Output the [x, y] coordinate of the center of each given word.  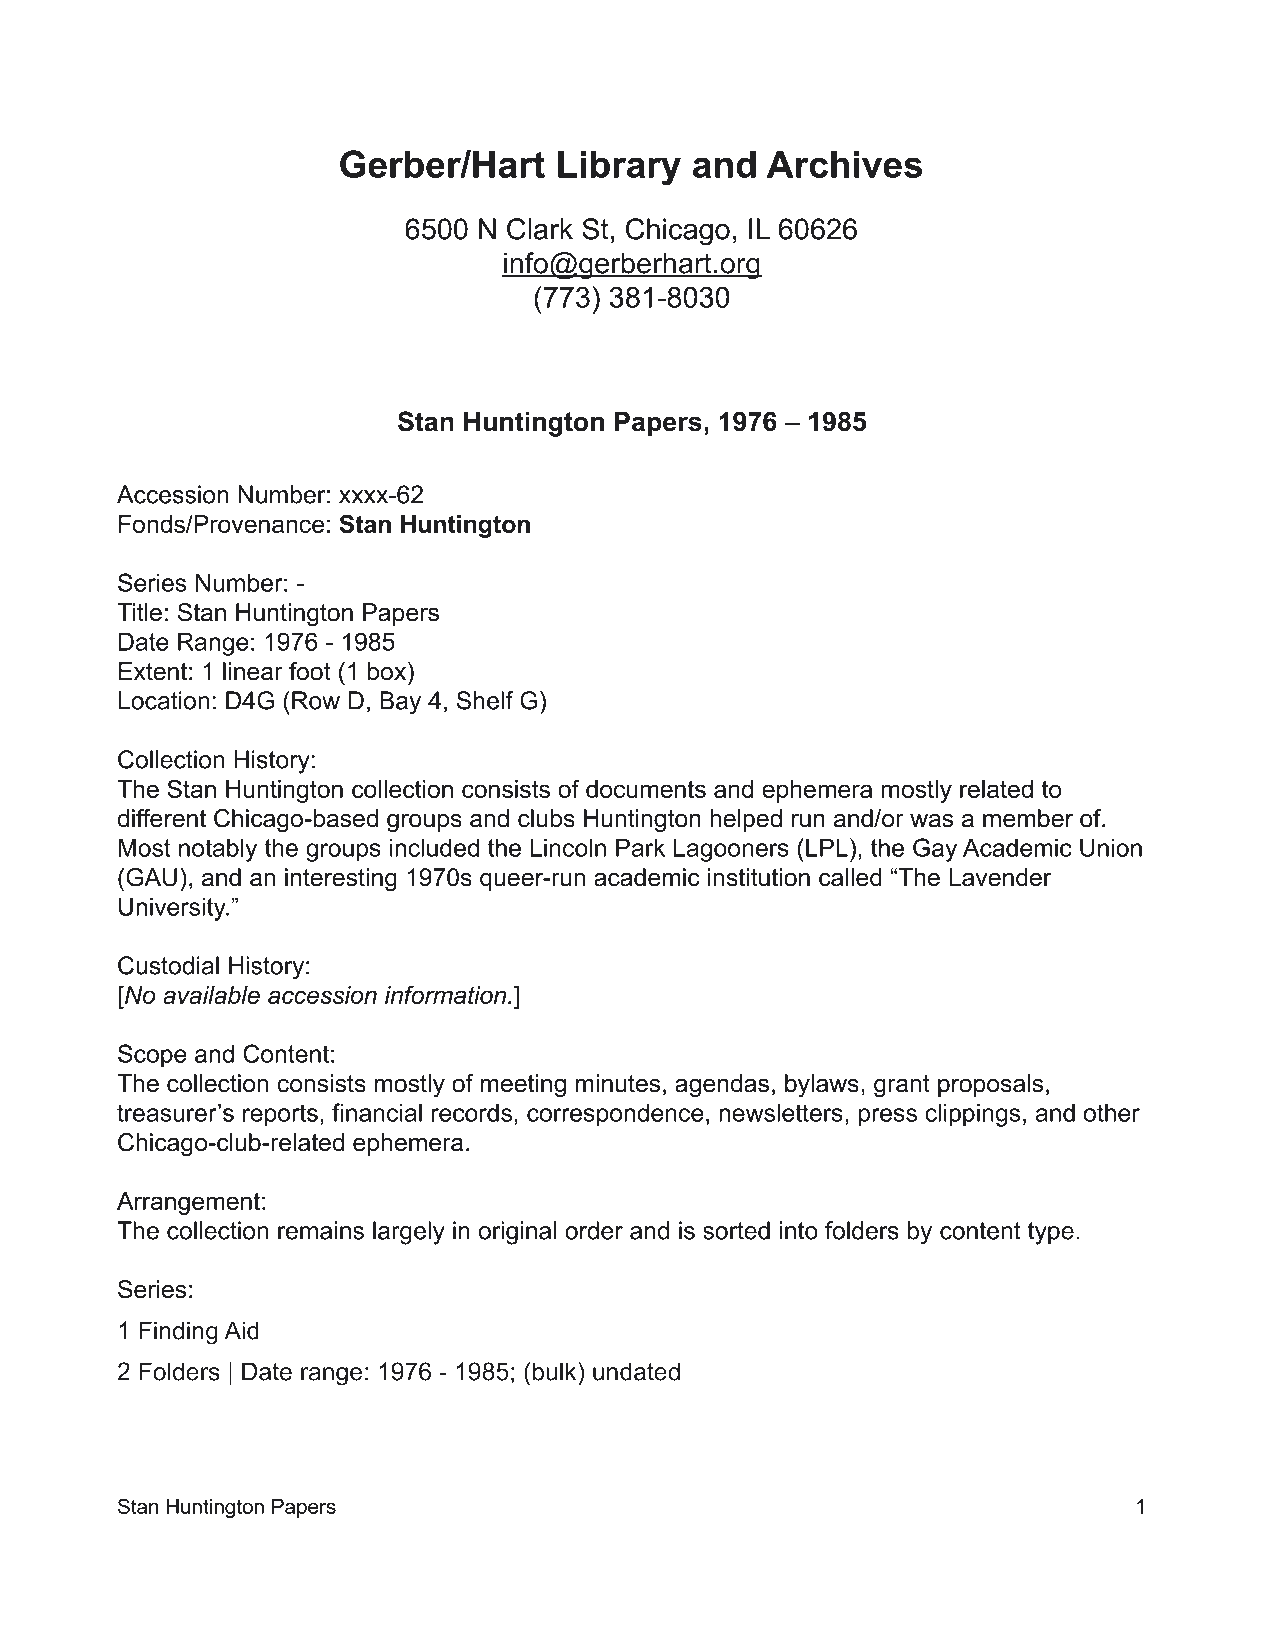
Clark [540, 229]
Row [316, 700]
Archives [844, 164]
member [1028, 818]
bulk [556, 1371]
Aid [241, 1330]
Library [619, 168]
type [1051, 1233]
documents [646, 789]
